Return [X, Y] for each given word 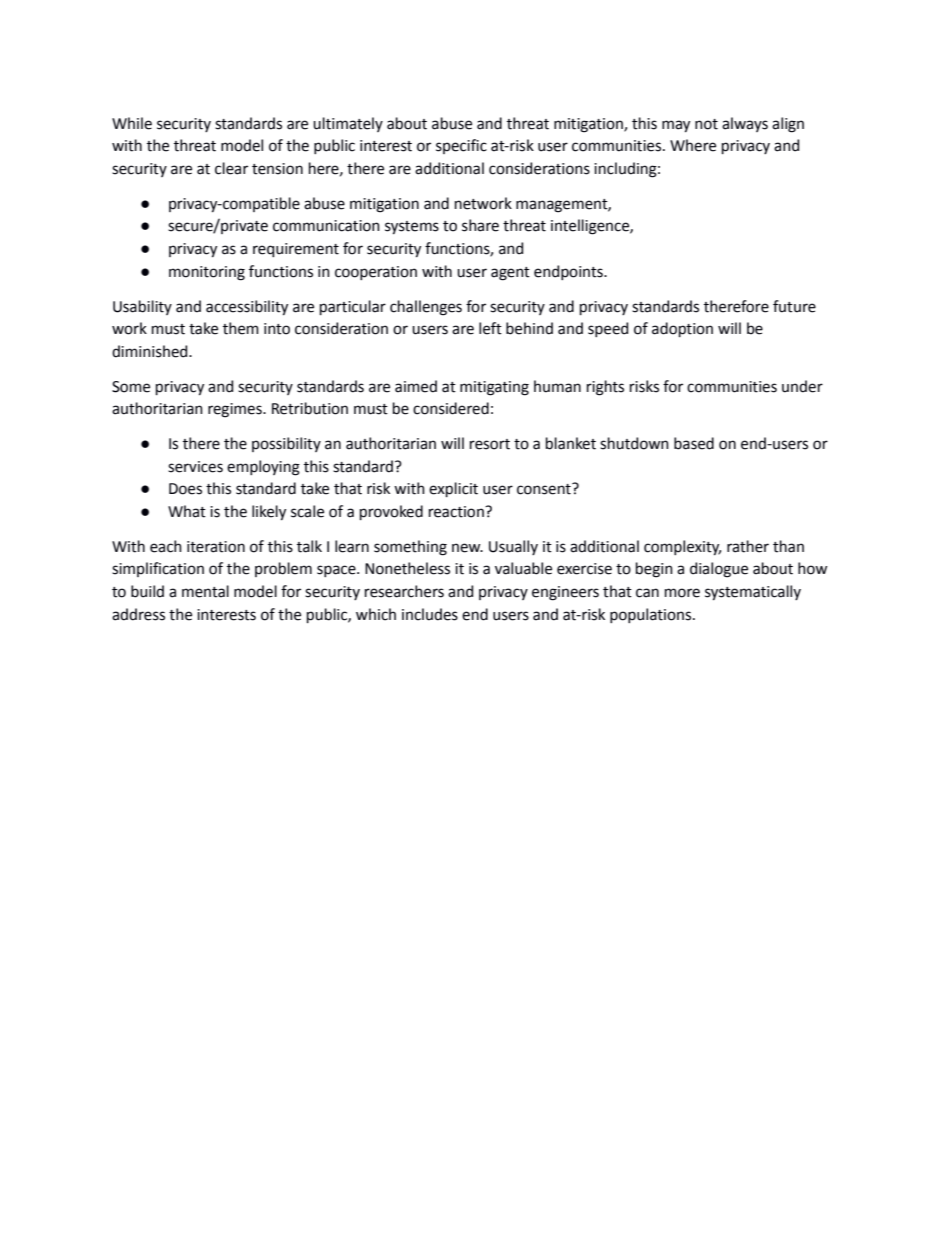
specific [461, 146]
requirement [296, 250]
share [480, 225]
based [694, 443]
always [745, 124]
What [187, 511]
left [490, 328]
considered [451, 408]
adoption [682, 329]
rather [748, 546]
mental [205, 591]
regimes [236, 410]
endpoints [569, 272]
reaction [457, 512]
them [241, 328]
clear [231, 168]
